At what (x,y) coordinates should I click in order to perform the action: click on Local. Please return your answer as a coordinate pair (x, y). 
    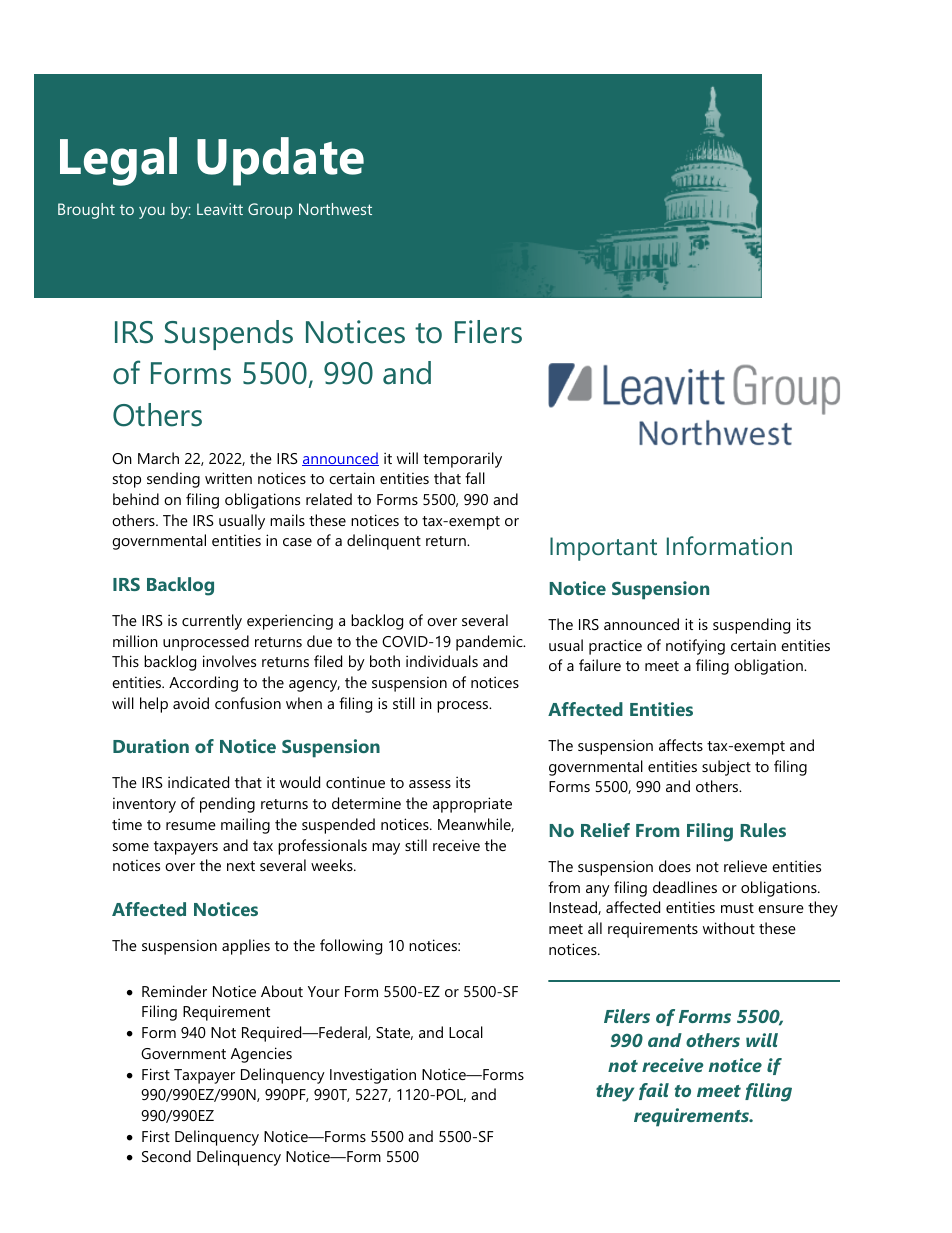
    Looking at the image, I should click on (466, 1032).
